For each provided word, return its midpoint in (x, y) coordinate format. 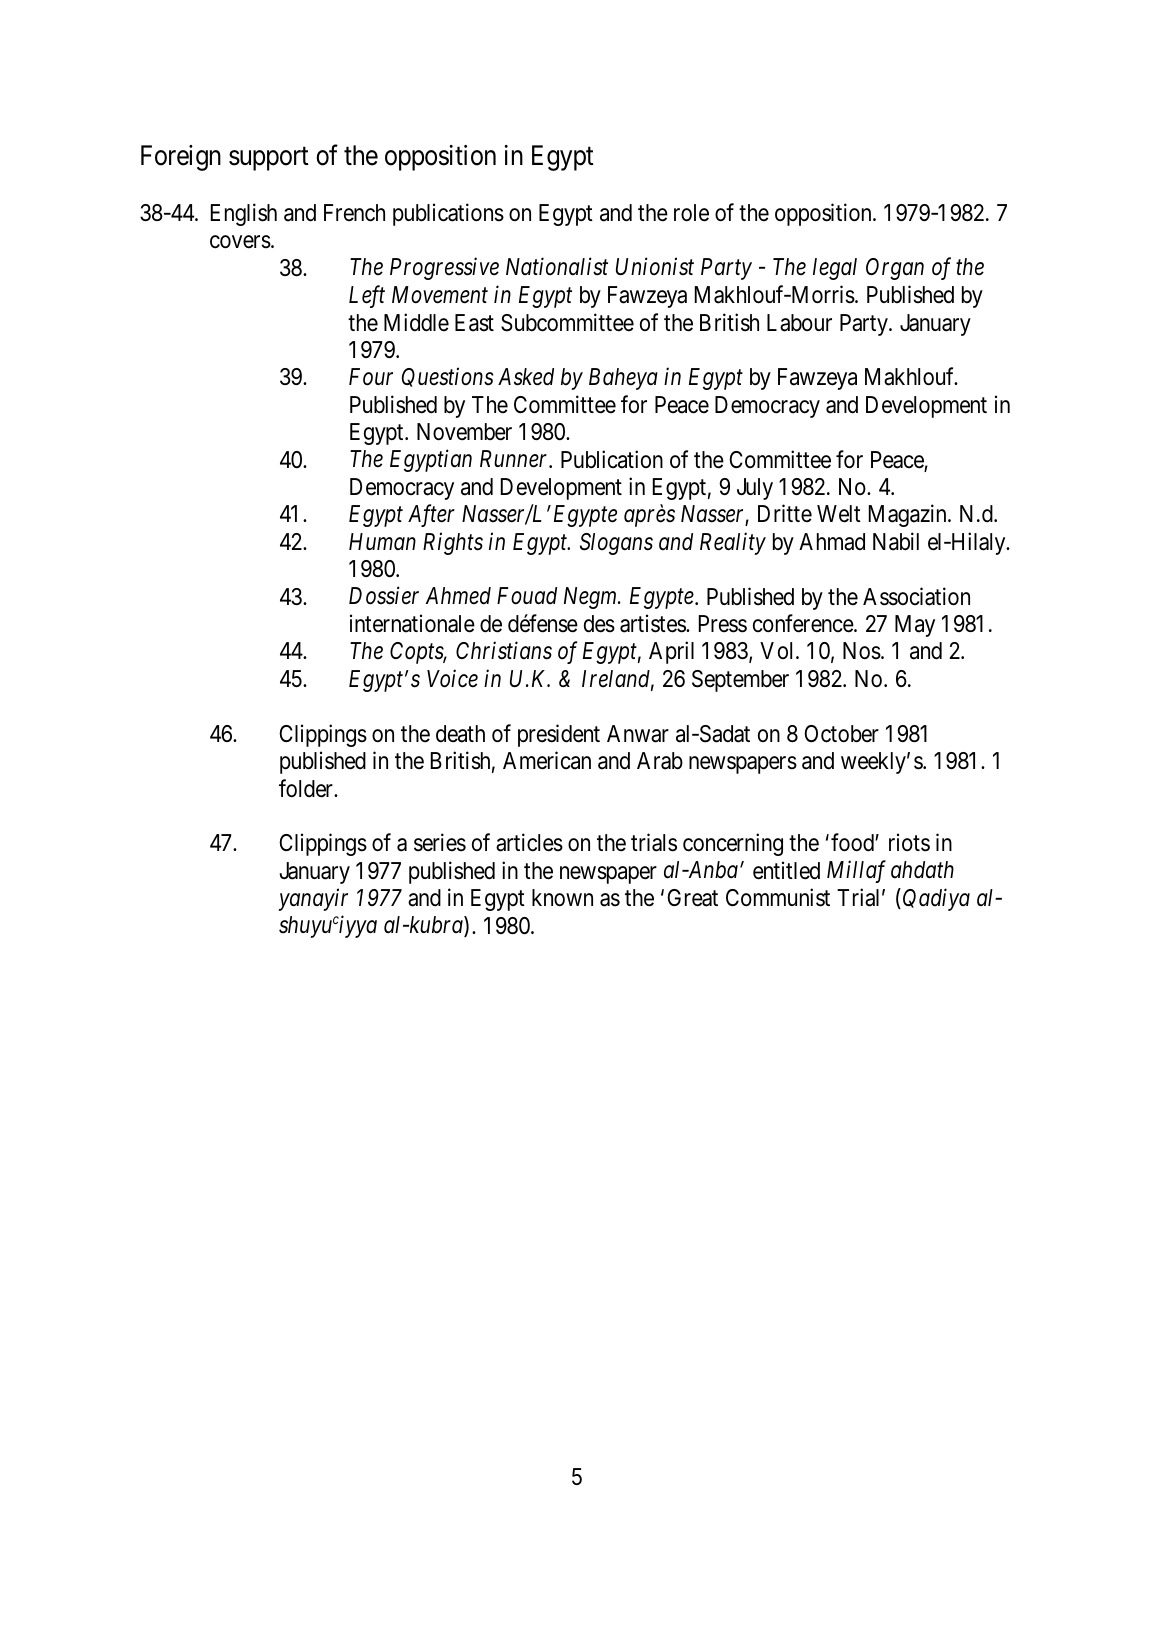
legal (835, 269)
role (691, 213)
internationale (412, 623)
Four (371, 377)
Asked (526, 377)
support (269, 159)
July (755, 489)
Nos (862, 651)
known (562, 898)
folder (307, 788)
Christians (504, 650)
